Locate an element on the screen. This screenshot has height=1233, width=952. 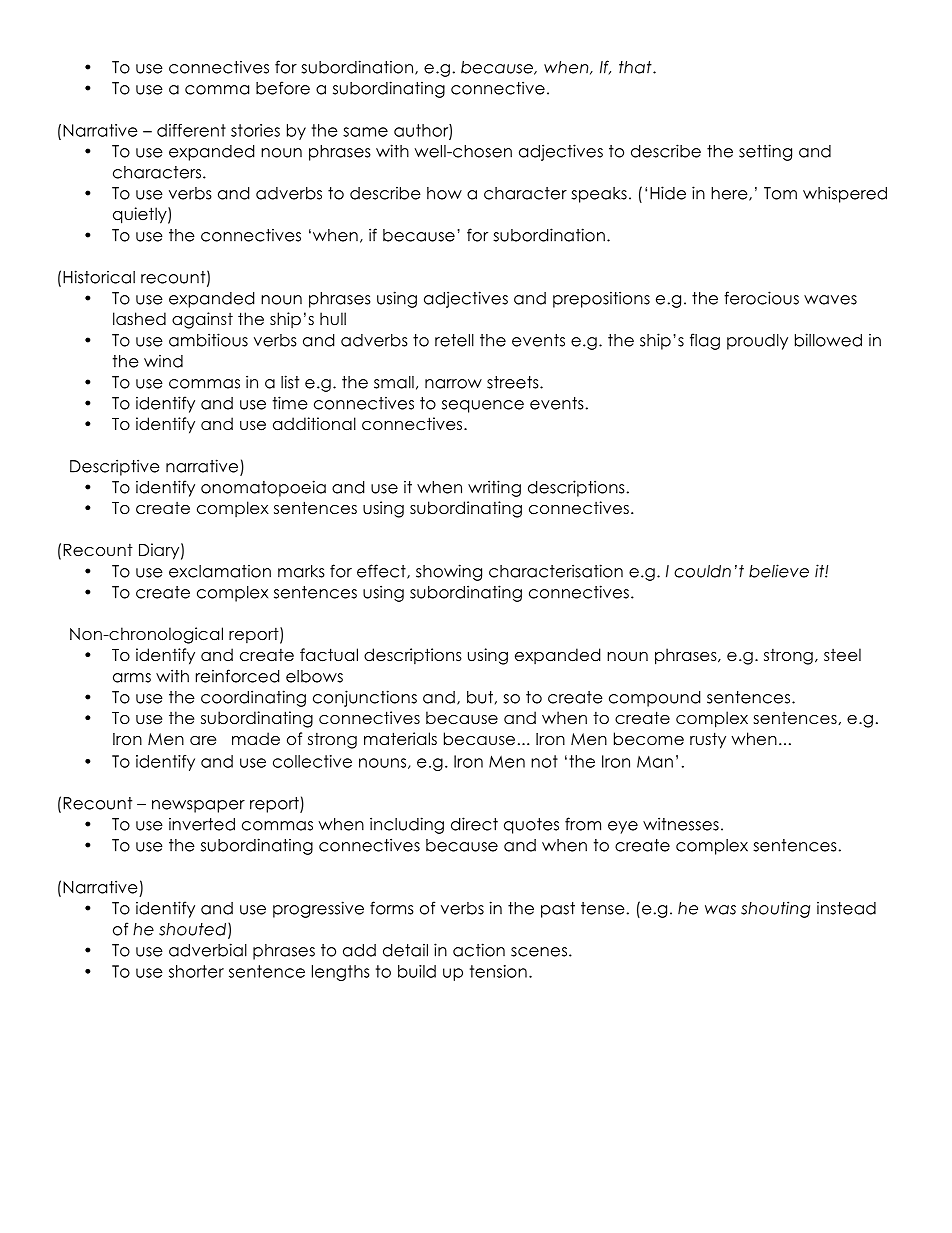
believe is located at coordinates (779, 571).
